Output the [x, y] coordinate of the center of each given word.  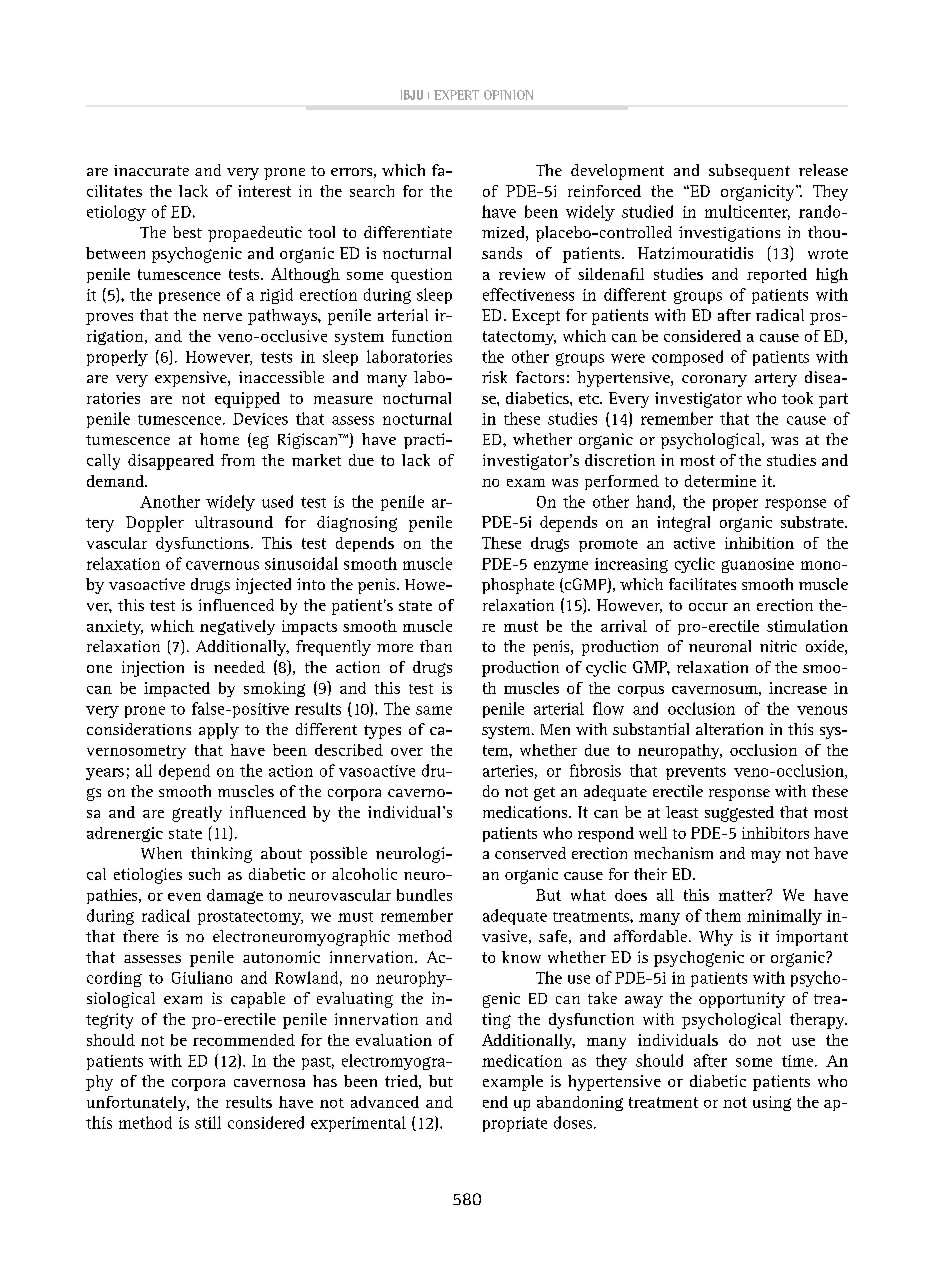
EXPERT [456, 95]
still [208, 1122]
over [407, 752]
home [219, 439]
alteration [729, 729]
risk [494, 377]
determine [720, 481]
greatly [197, 814]
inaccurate [151, 170]
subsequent [749, 172]
